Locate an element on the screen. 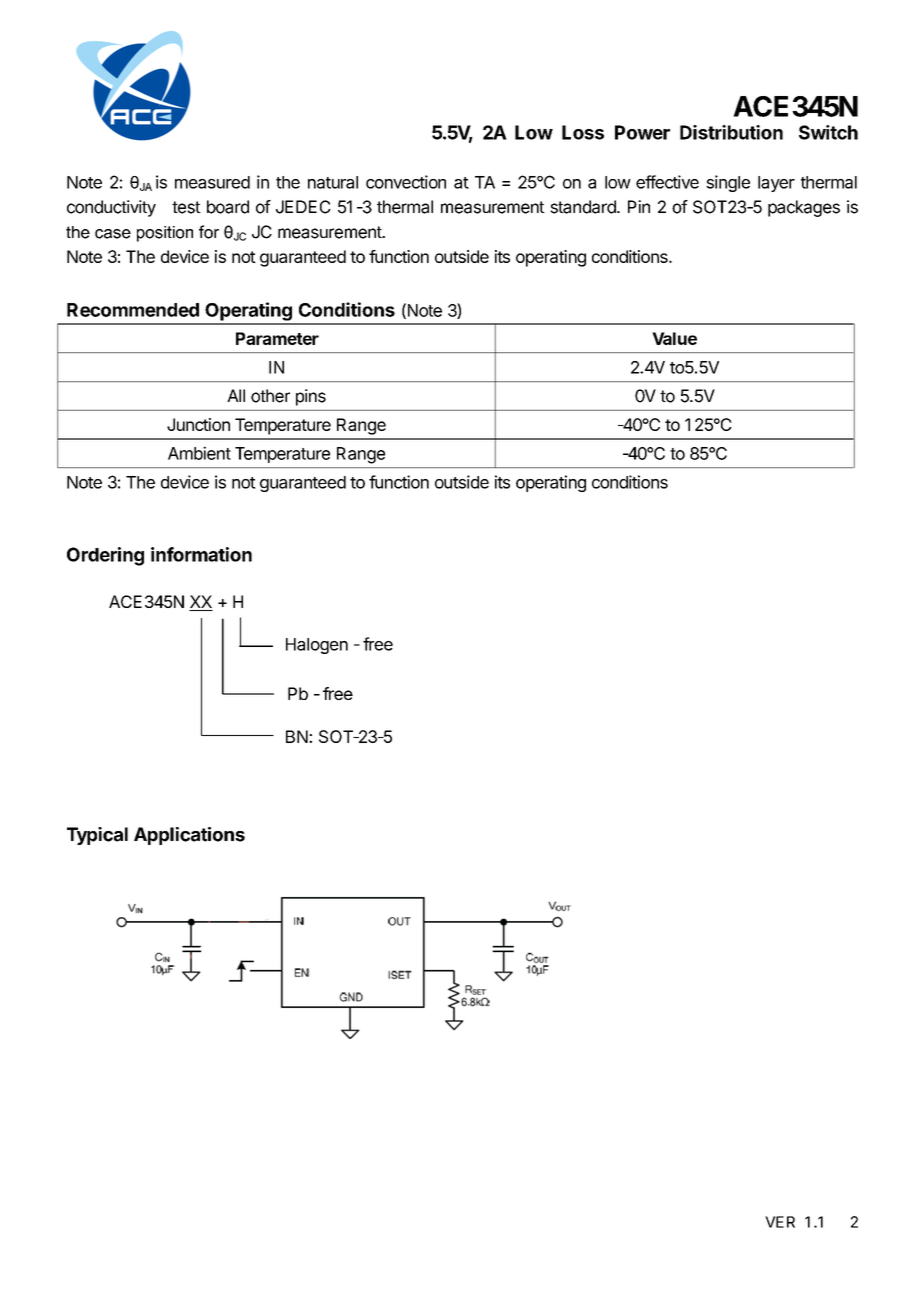 The image size is (924, 1308). Value is located at coordinates (674, 338).
